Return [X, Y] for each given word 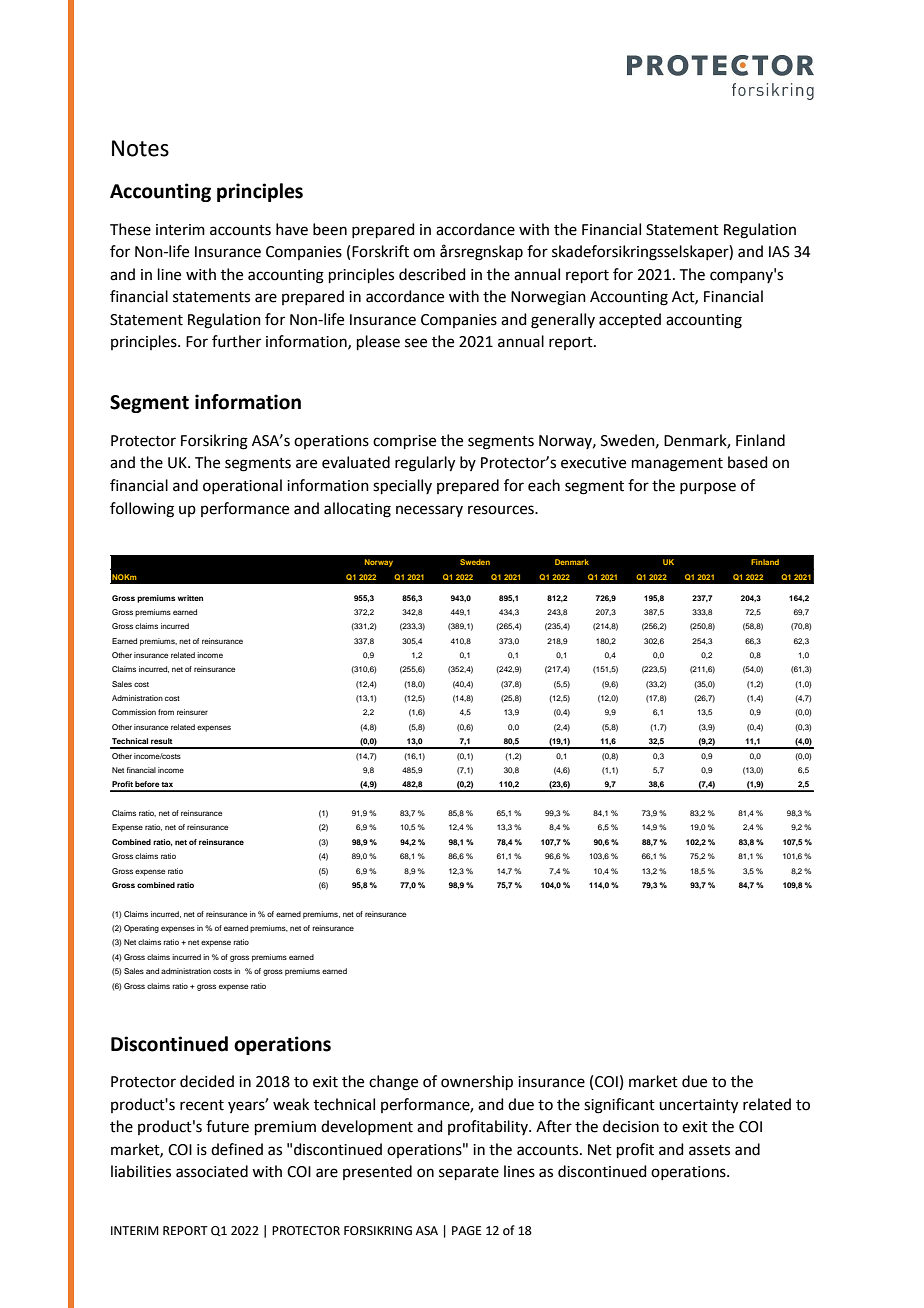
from [166, 712]
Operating [141, 929]
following [142, 510]
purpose [708, 488]
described [432, 274]
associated [212, 1171]
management [677, 465]
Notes [140, 148]
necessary [429, 511]
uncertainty [698, 1106]
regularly [425, 464]
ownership [477, 1082]
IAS [779, 252]
